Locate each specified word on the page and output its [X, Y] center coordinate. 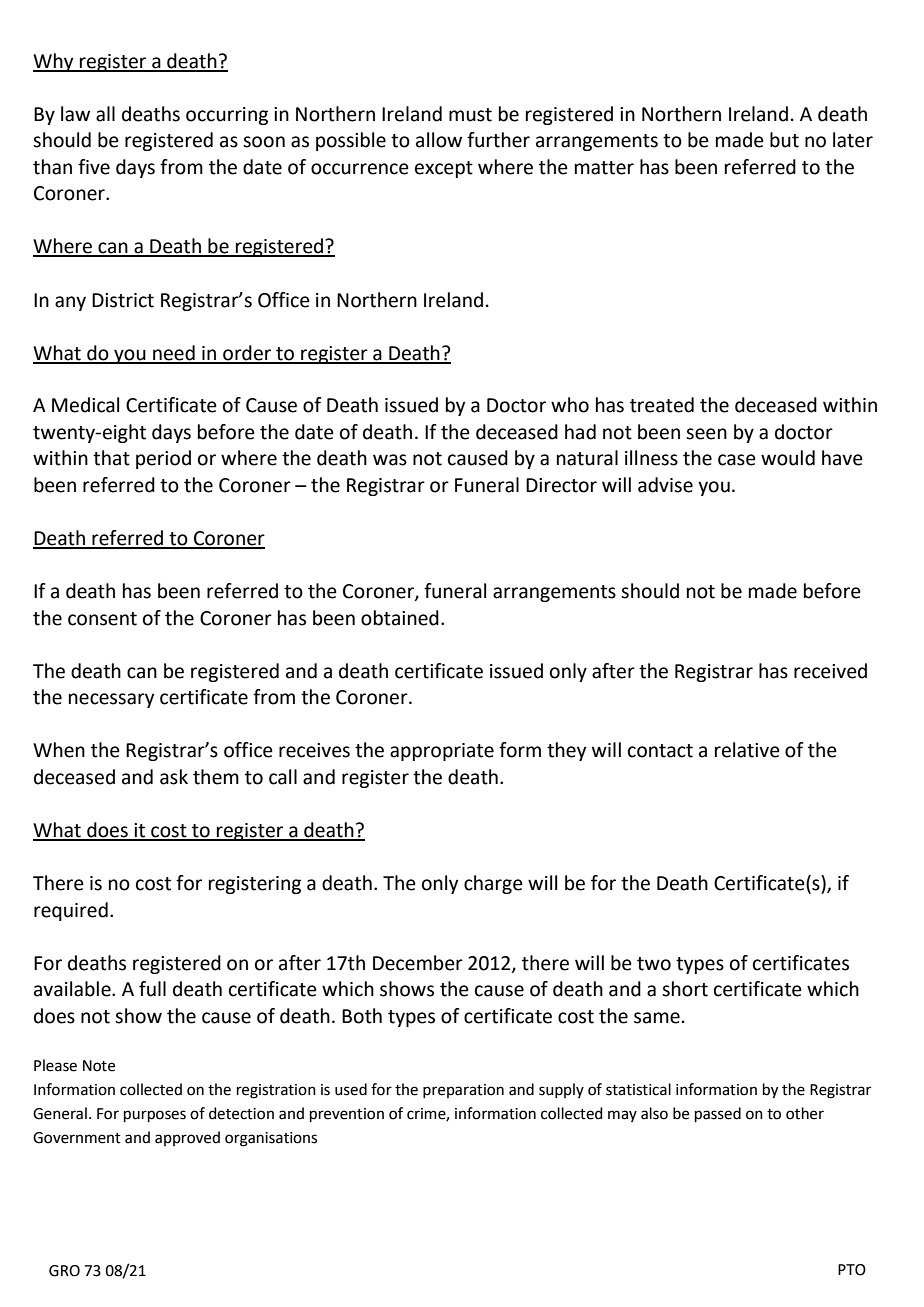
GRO [64, 1271]
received [830, 671]
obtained [400, 618]
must [470, 115]
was [390, 460]
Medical [85, 405]
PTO [852, 1270]
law [75, 114]
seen [706, 434]
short [685, 989]
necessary [111, 700]
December [418, 963]
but [784, 140]
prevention [347, 1115]
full [152, 989]
